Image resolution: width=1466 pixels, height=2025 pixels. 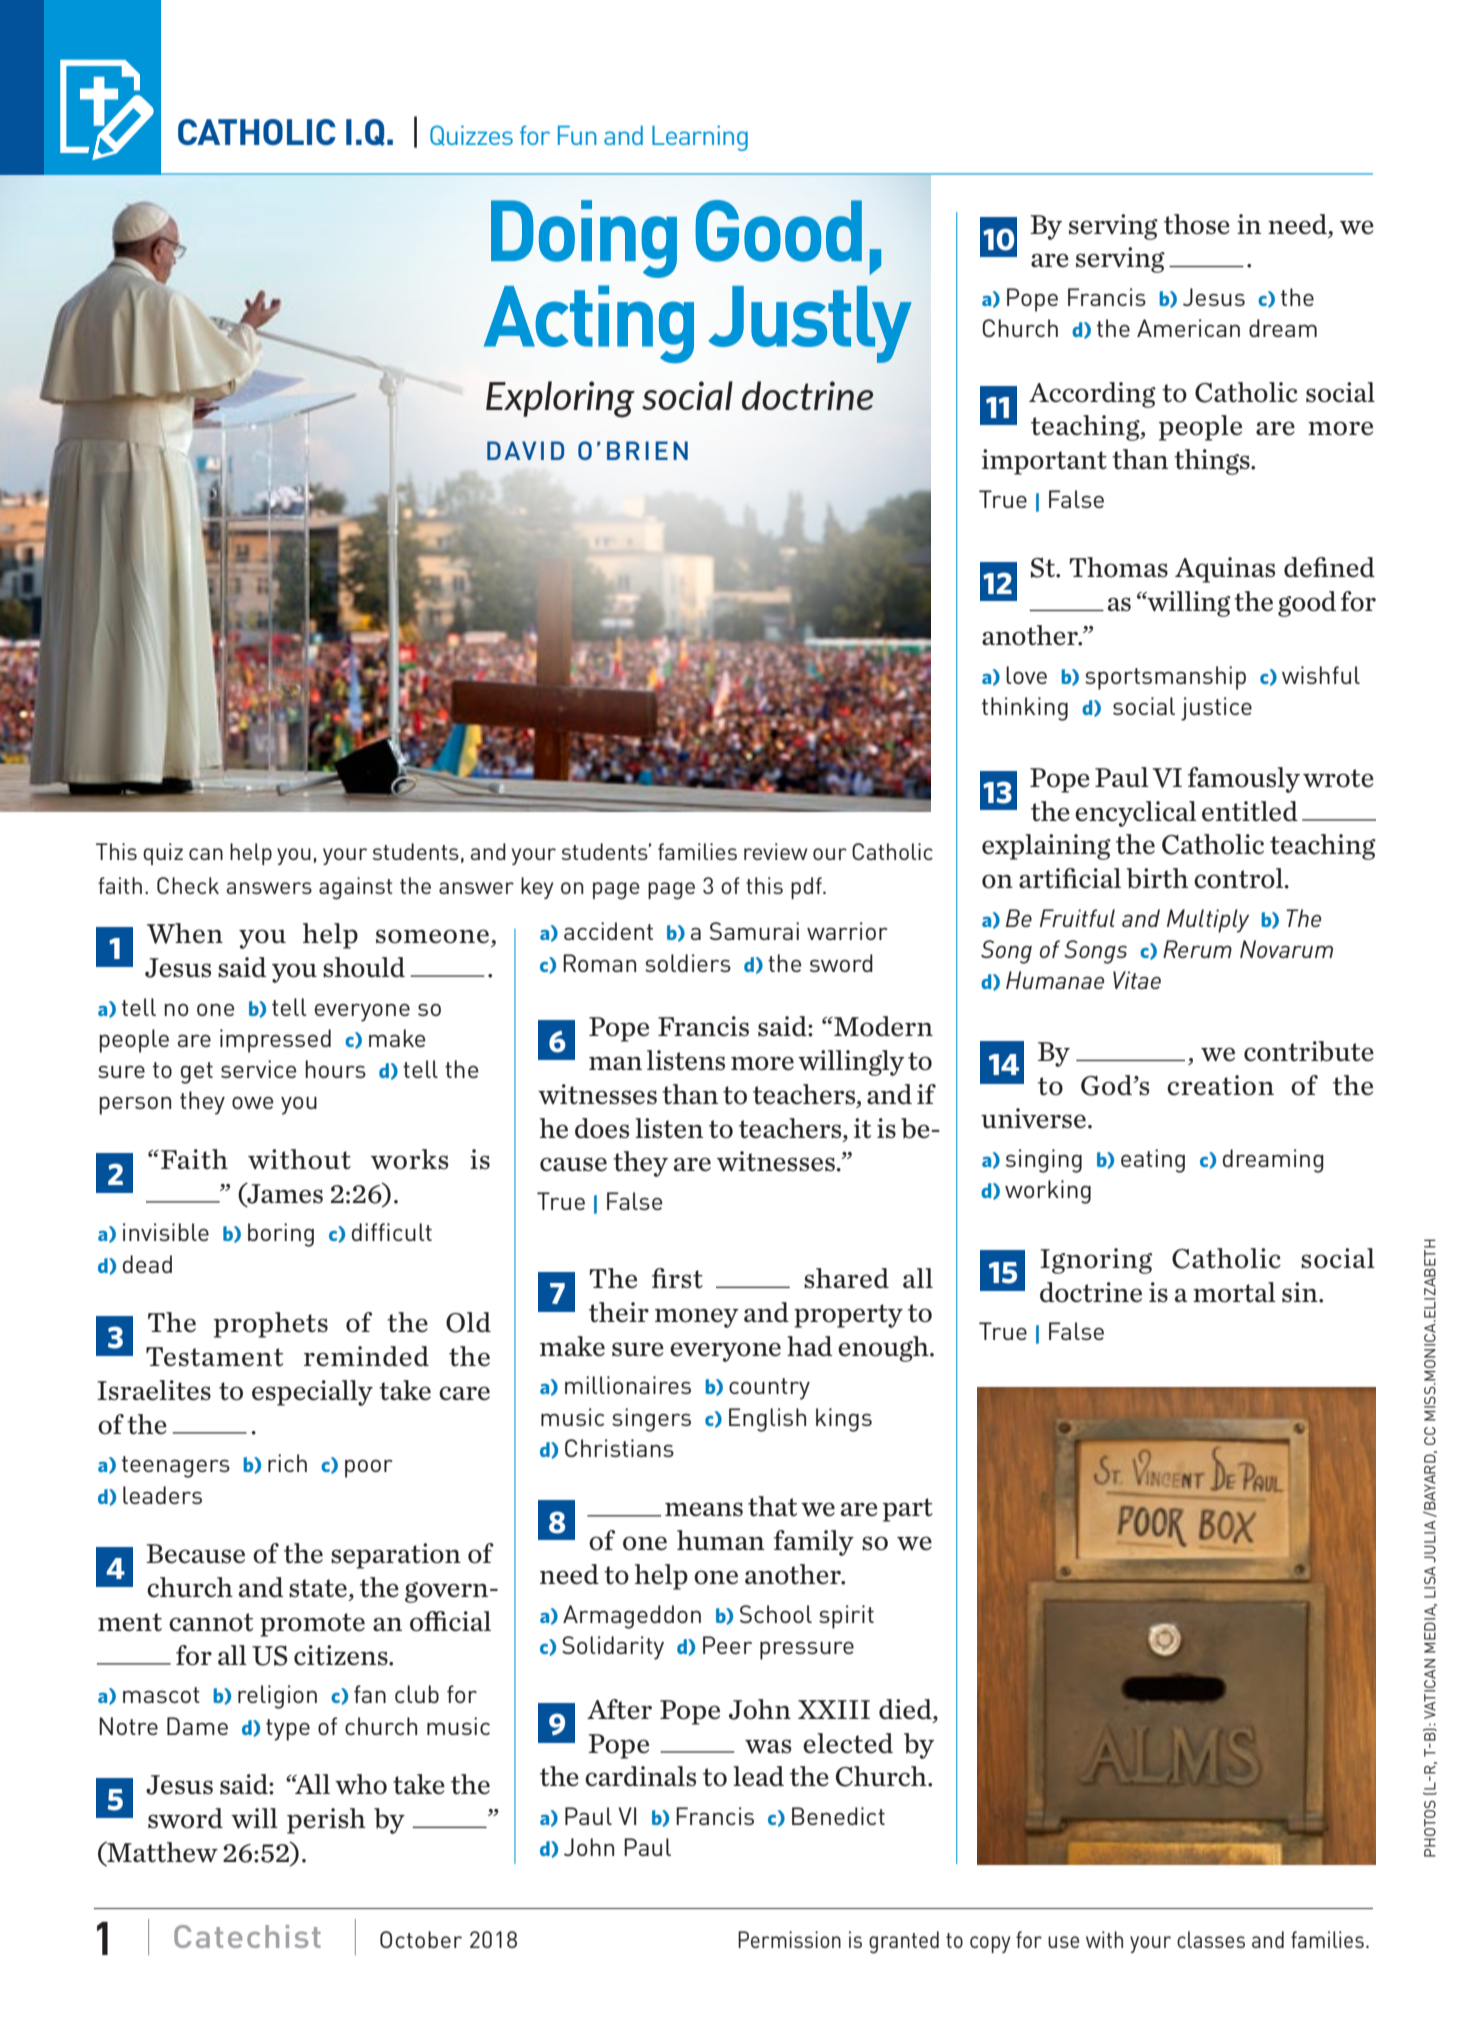 What do you see at coordinates (1244, 780) in the screenshot?
I see `famously` at bounding box center [1244, 780].
